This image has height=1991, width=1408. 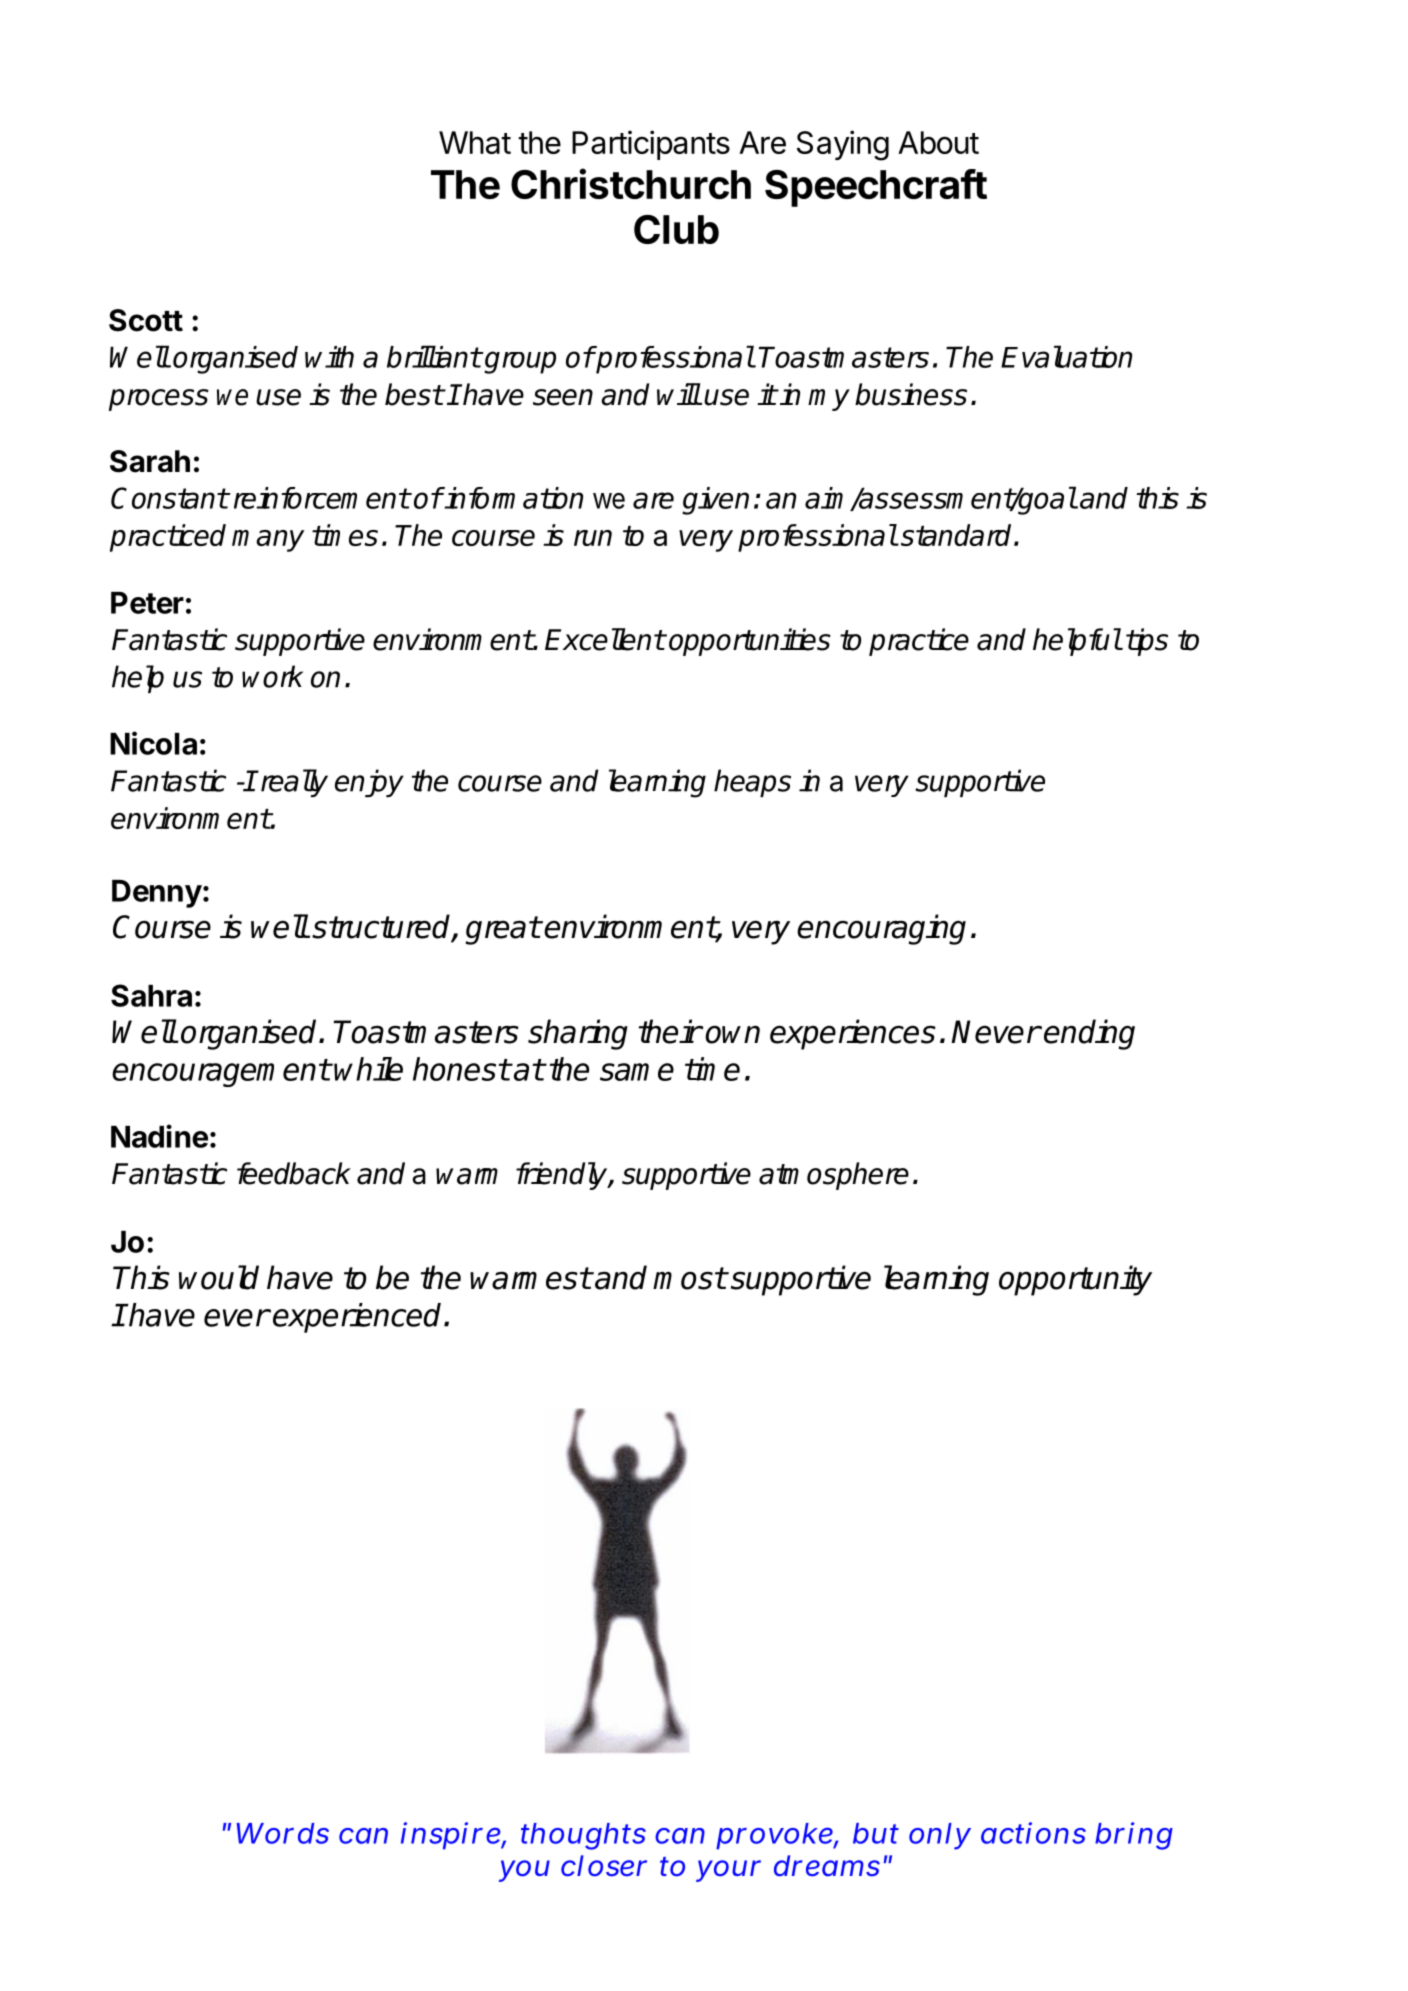 I want to click on their, so click(x=670, y=1031).
